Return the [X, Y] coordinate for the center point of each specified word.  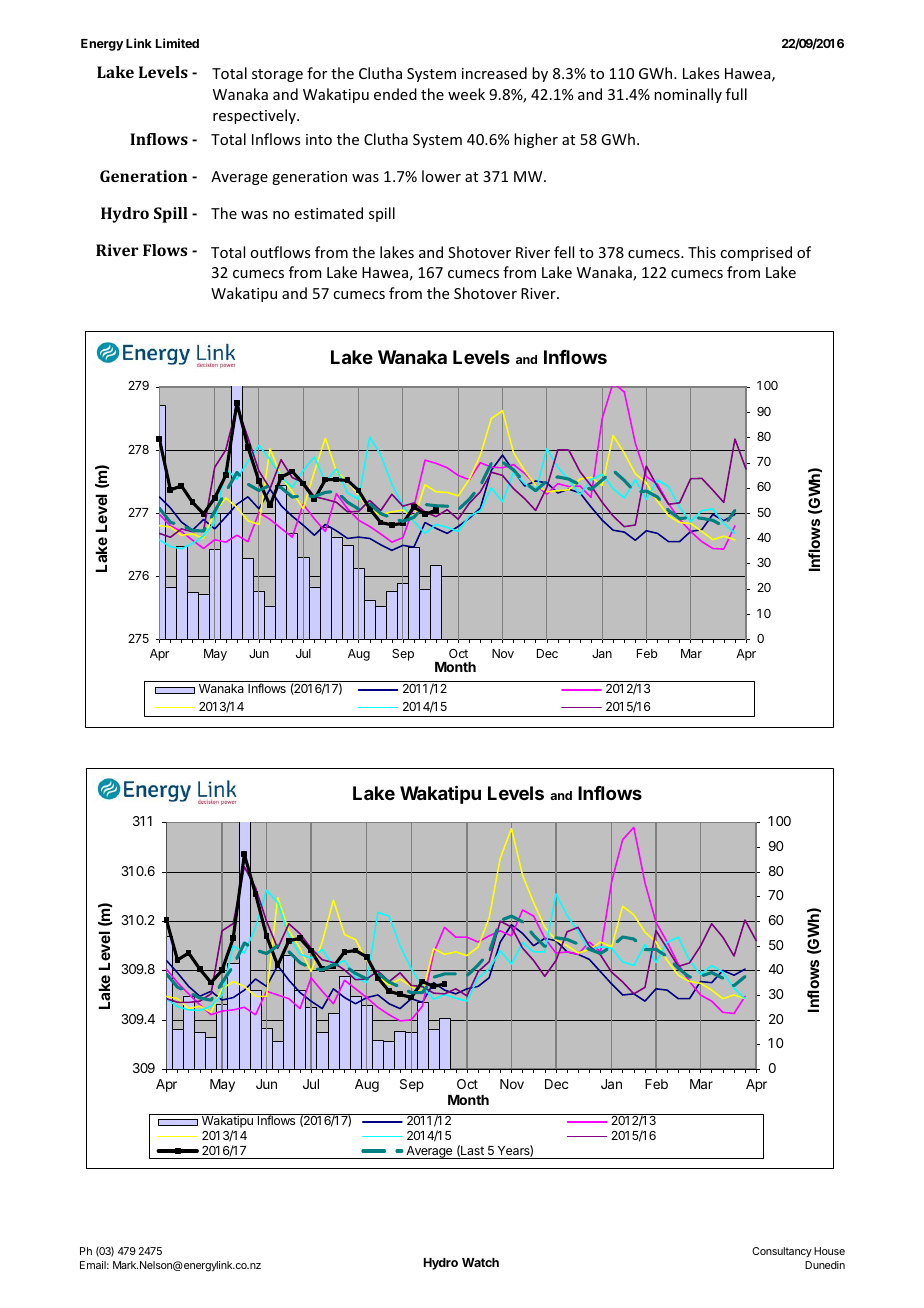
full [736, 94]
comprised [756, 253]
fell [564, 252]
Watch [480, 1262]
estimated [329, 213]
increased [494, 73]
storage [277, 75]
